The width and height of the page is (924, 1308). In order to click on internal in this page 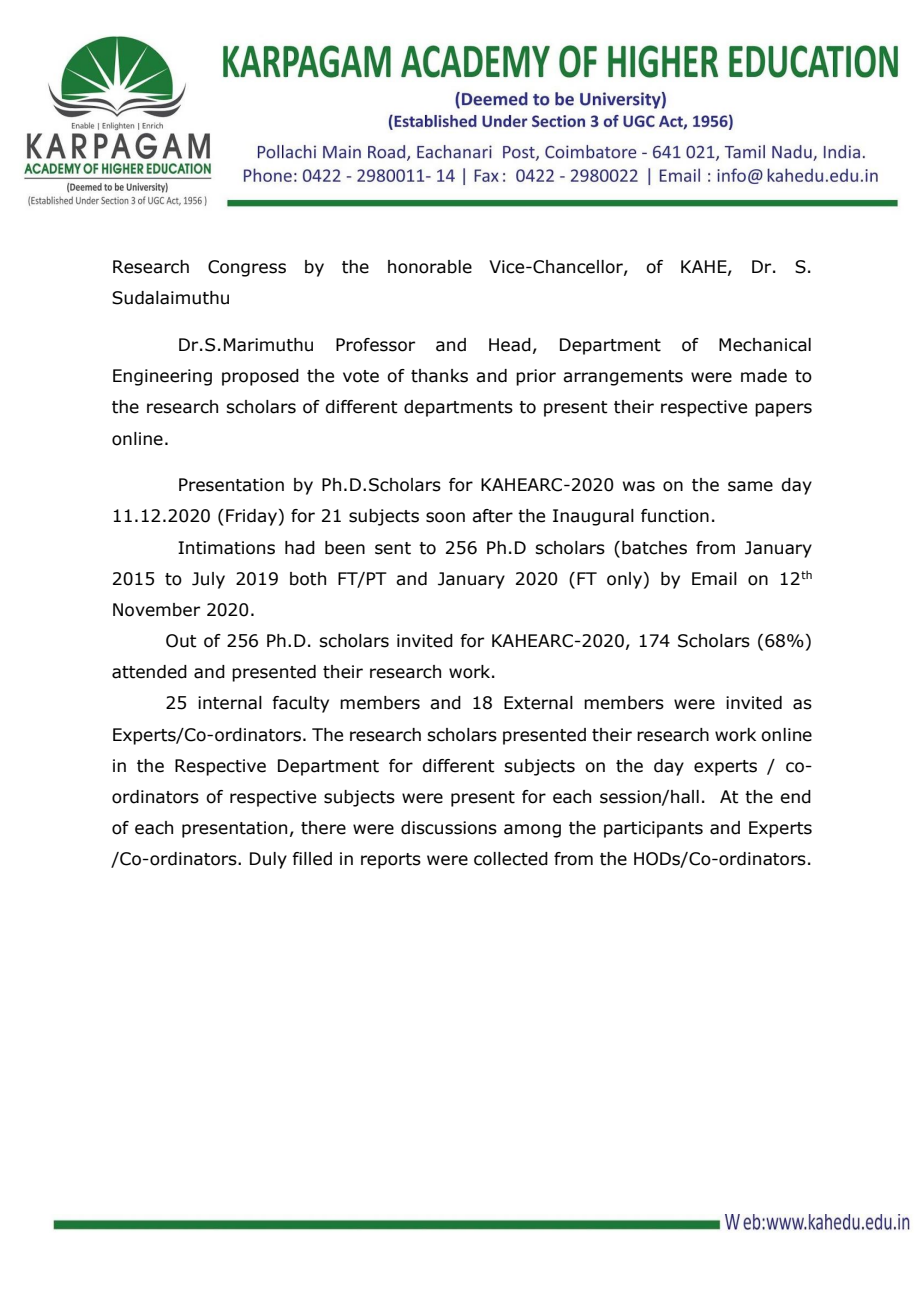, I will do `click(230, 703)`.
